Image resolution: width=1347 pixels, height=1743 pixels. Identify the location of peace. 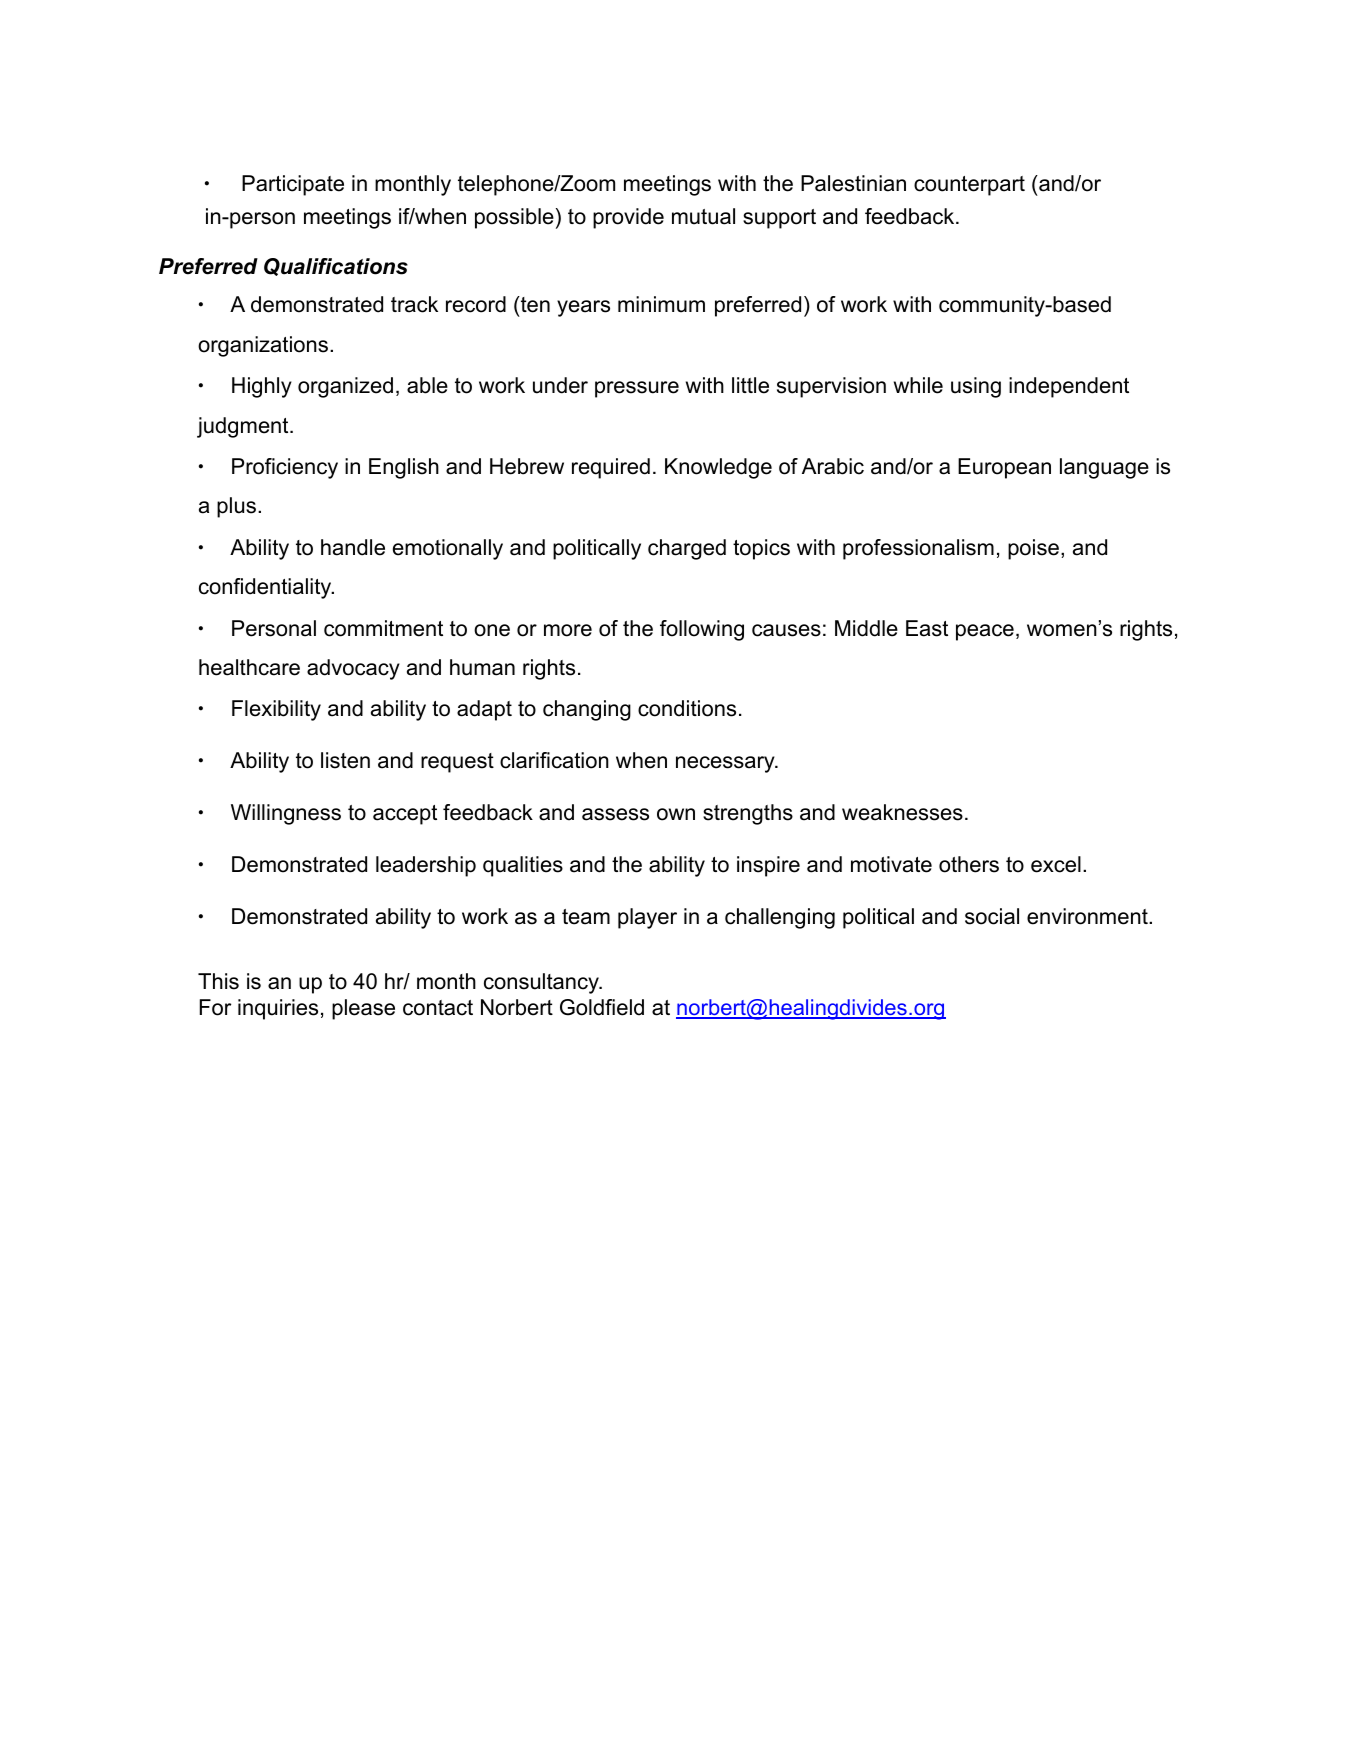
(985, 632).
